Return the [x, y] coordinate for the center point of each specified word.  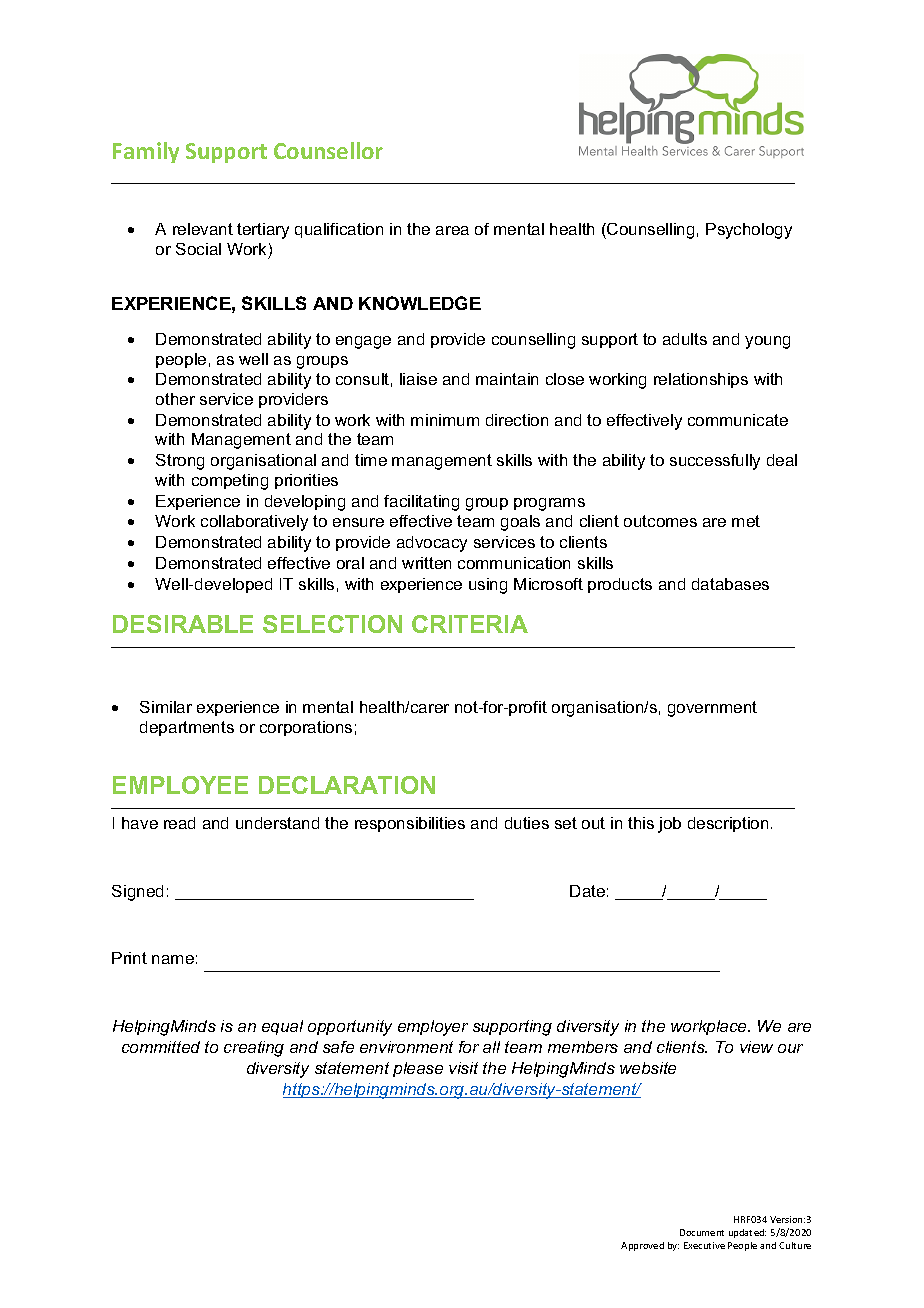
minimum [445, 420]
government [712, 709]
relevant [203, 229]
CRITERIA [470, 624]
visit [463, 1068]
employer [433, 1028]
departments [187, 728]
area [452, 230]
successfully [715, 462]
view [756, 1047]
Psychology [749, 231]
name [173, 959]
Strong [180, 462]
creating [254, 1049]
